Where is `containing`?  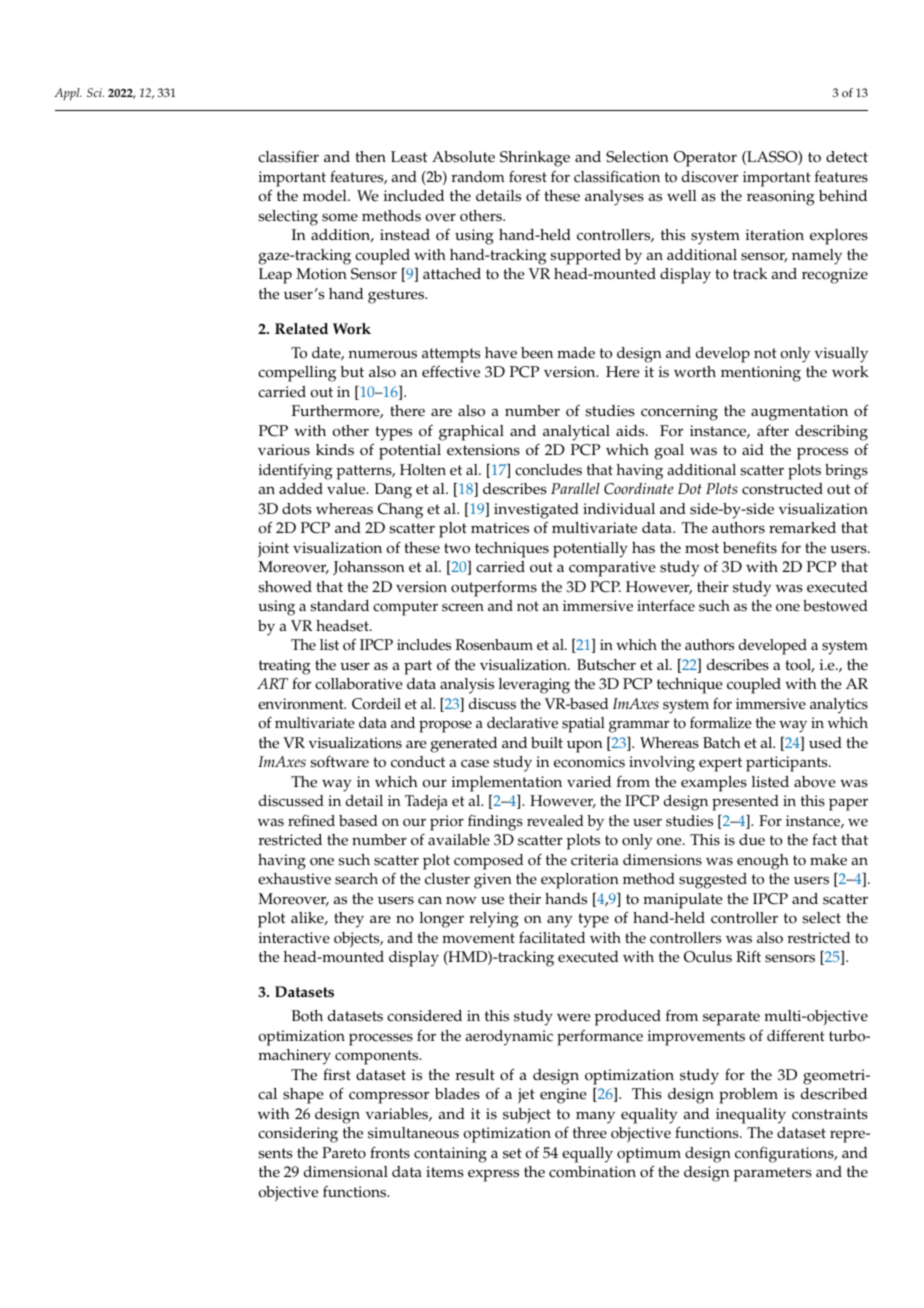
containing is located at coordinates (450, 1155).
